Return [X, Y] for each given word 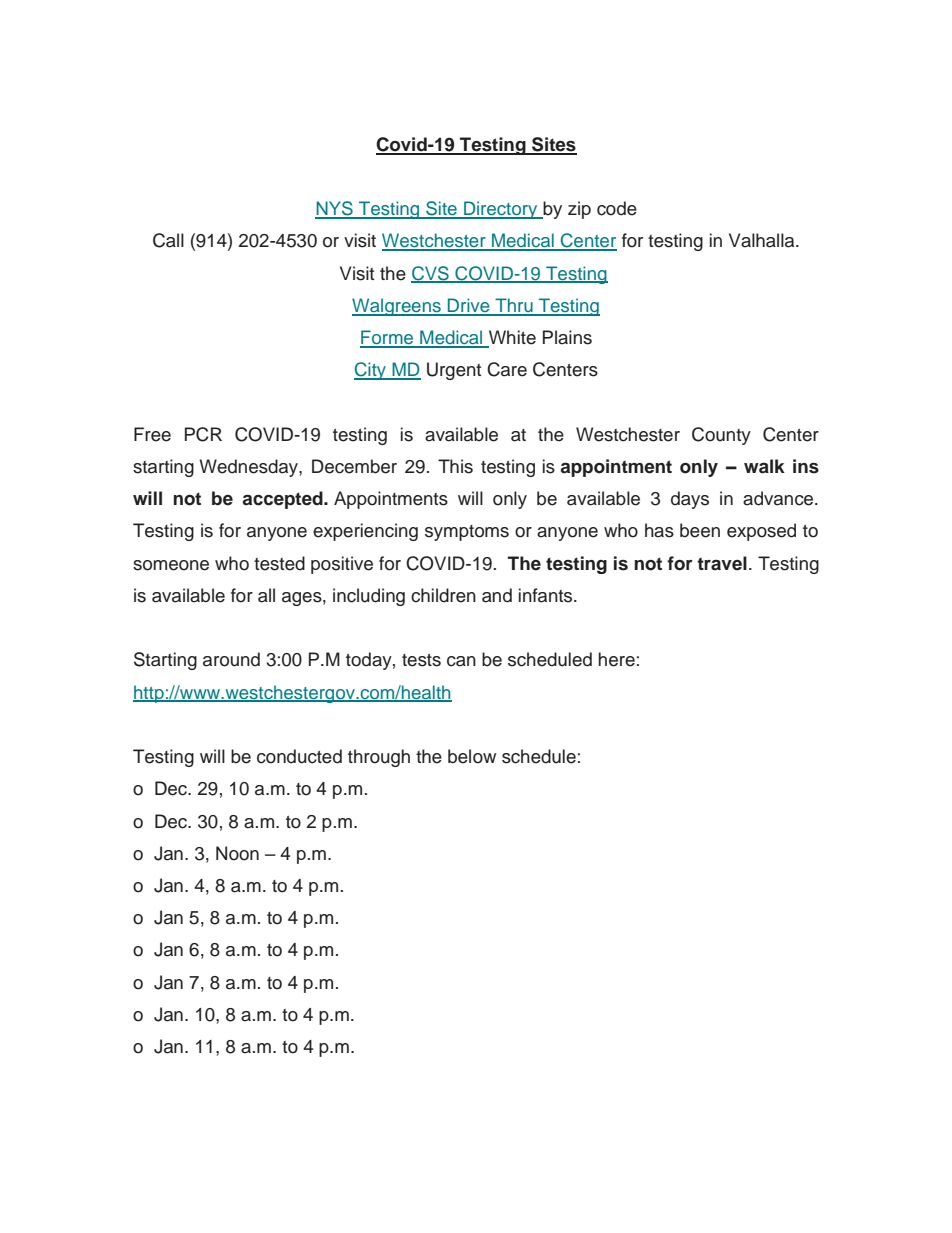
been [700, 530]
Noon [237, 853]
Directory [501, 210]
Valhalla [763, 240]
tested [279, 563]
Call [168, 240]
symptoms [467, 533]
